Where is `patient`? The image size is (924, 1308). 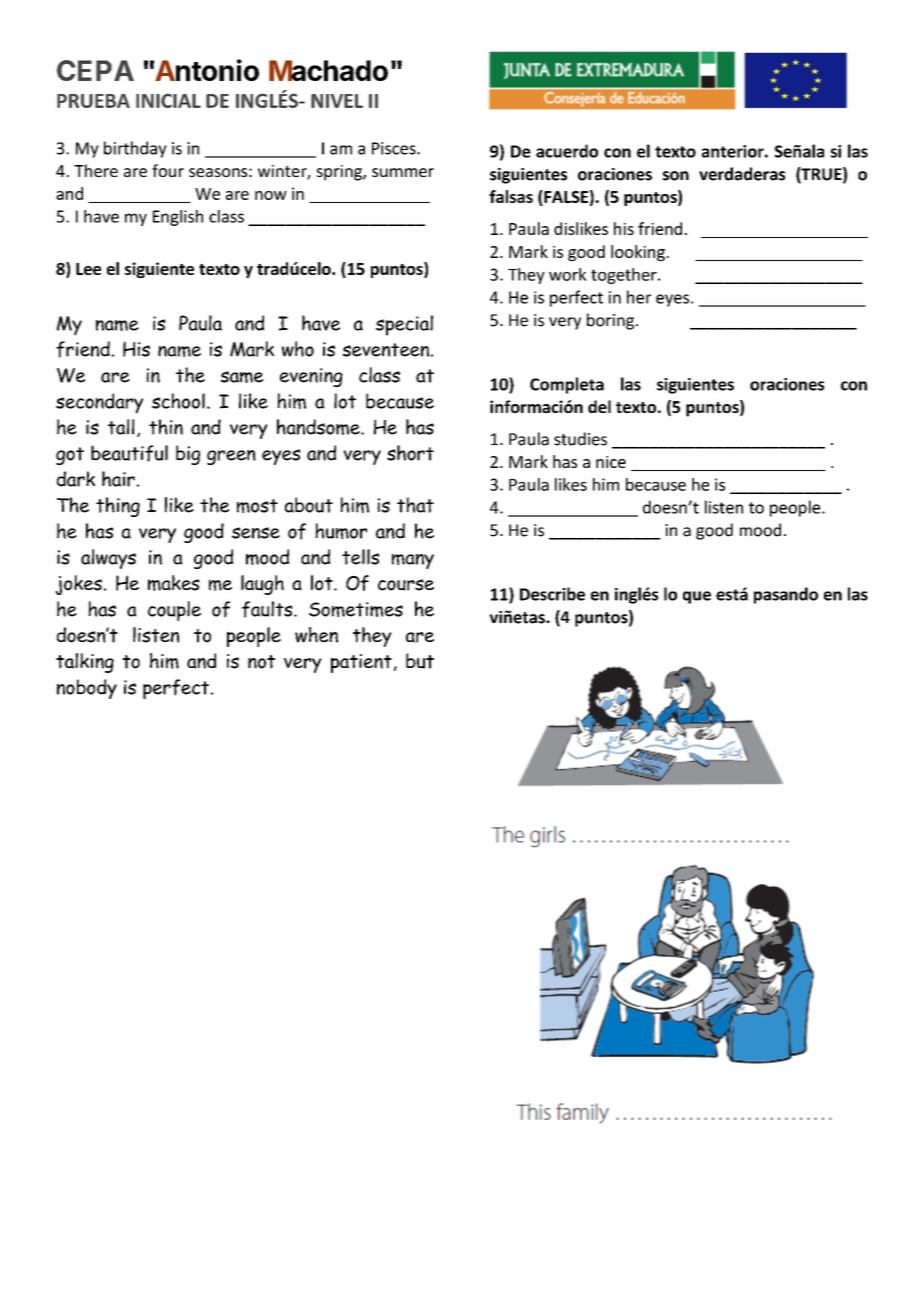
patient is located at coordinates (361, 663).
